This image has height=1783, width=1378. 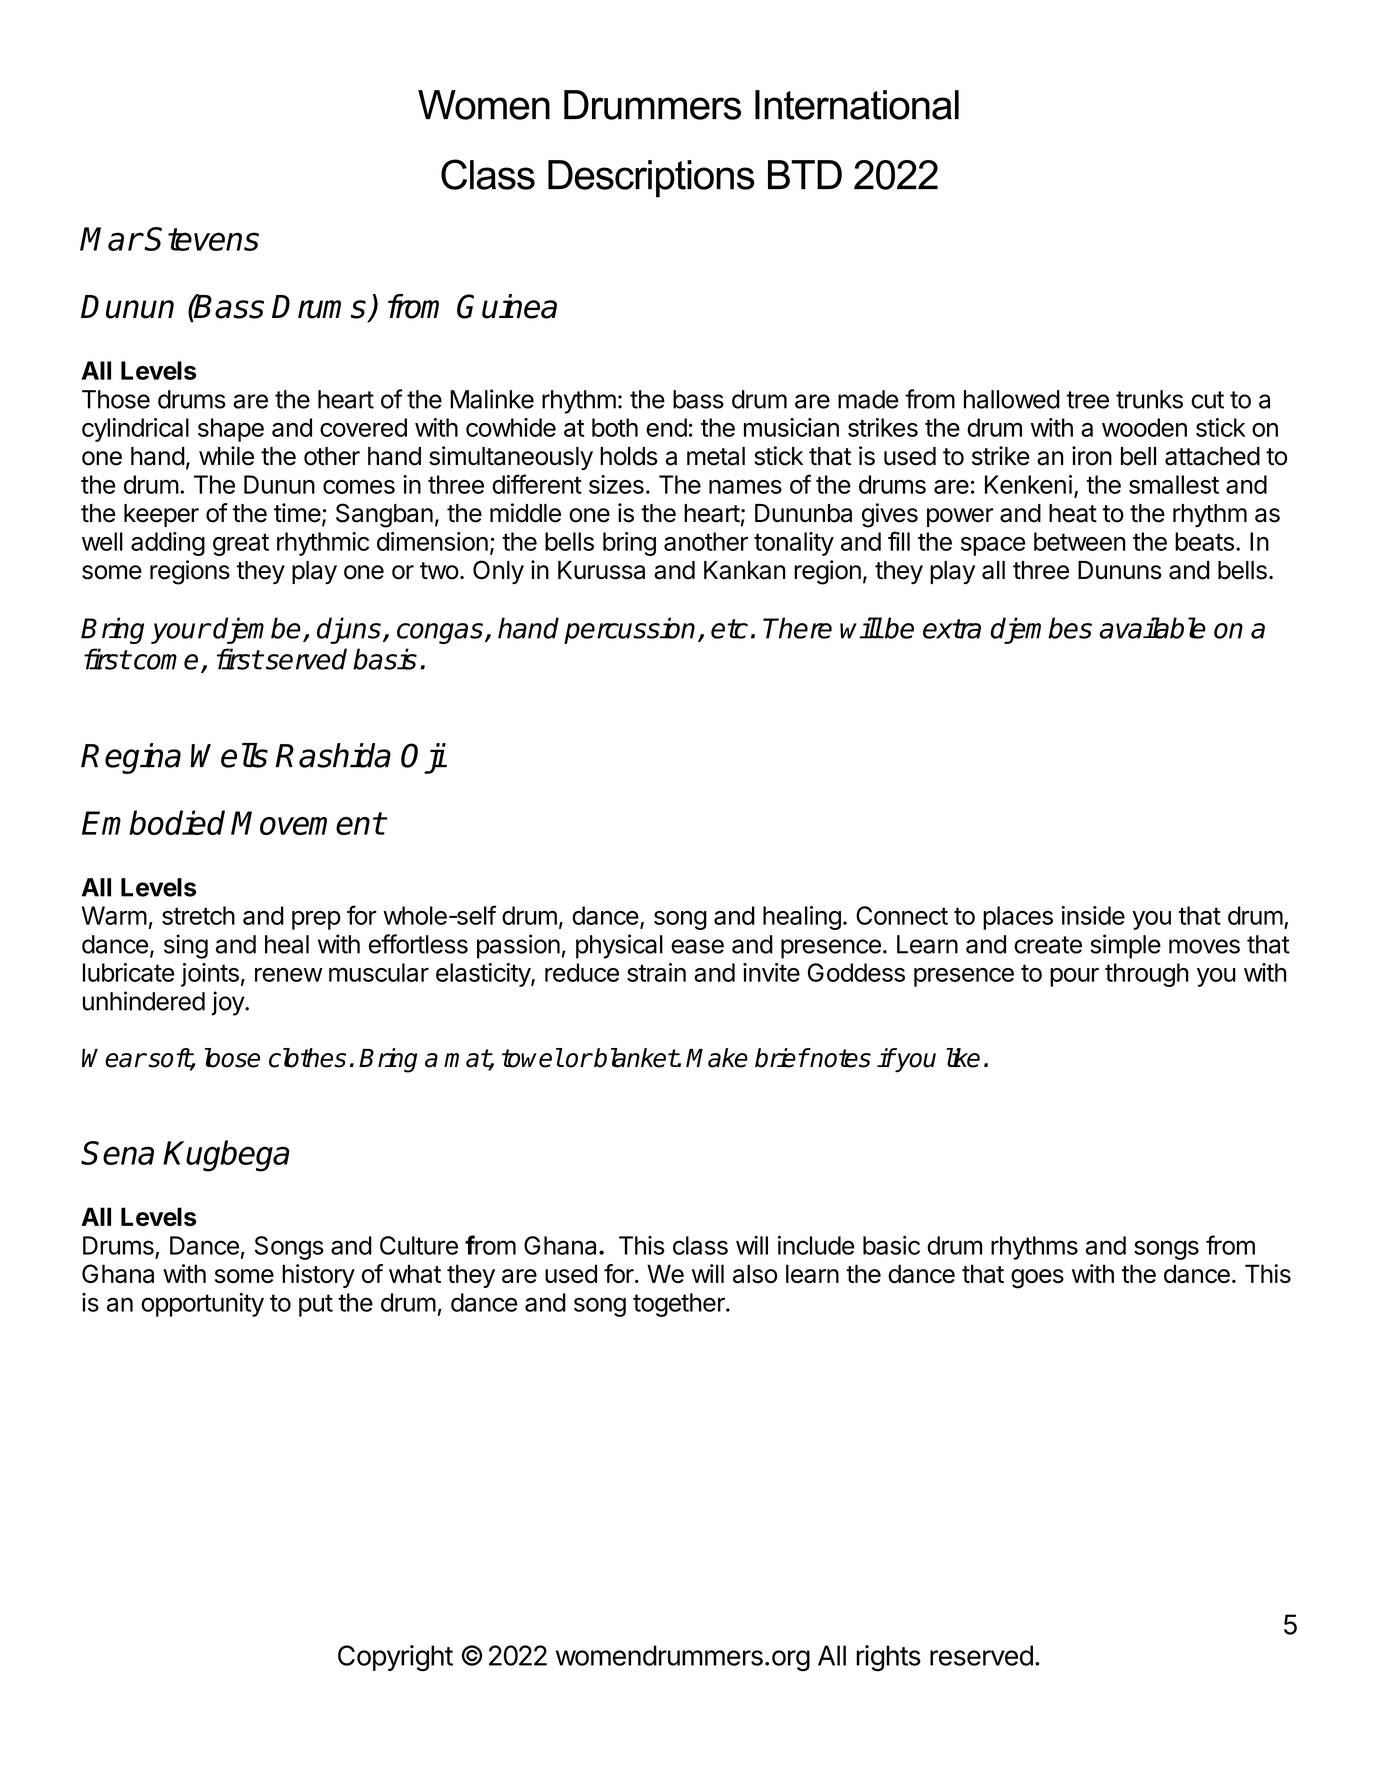 What do you see at coordinates (395, 1658) in the image?
I see `Copyright` at bounding box center [395, 1658].
